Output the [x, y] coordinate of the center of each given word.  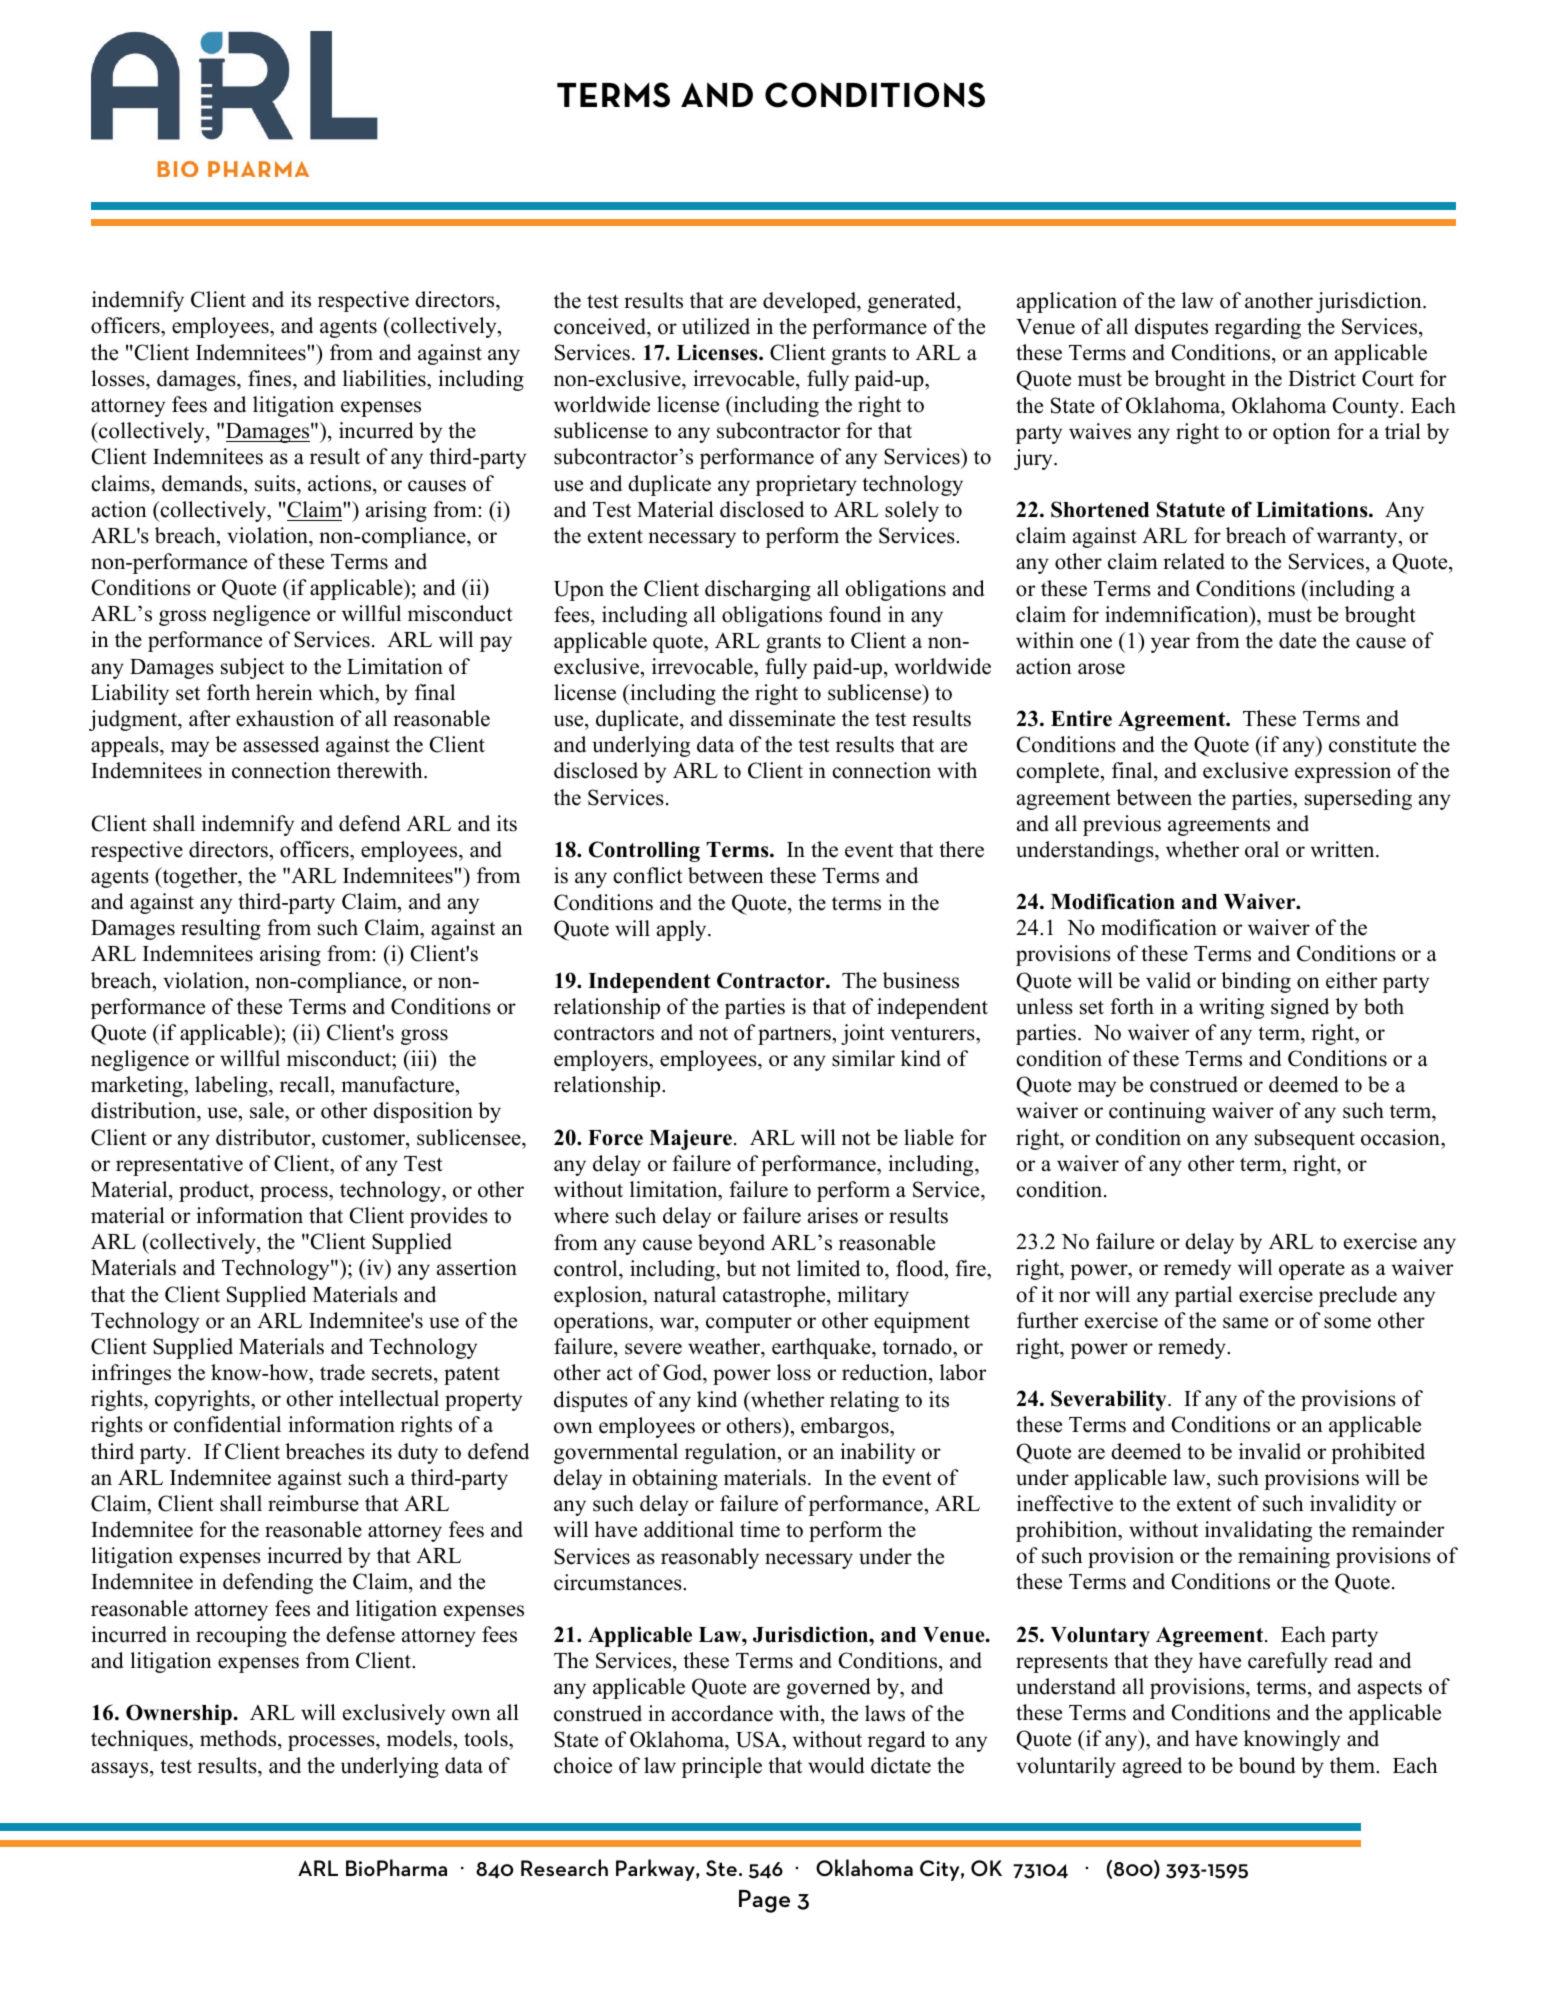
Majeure [692, 1139]
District [1322, 378]
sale [268, 1112]
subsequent [1305, 1139]
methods [239, 1740]
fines [271, 378]
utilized [716, 326]
